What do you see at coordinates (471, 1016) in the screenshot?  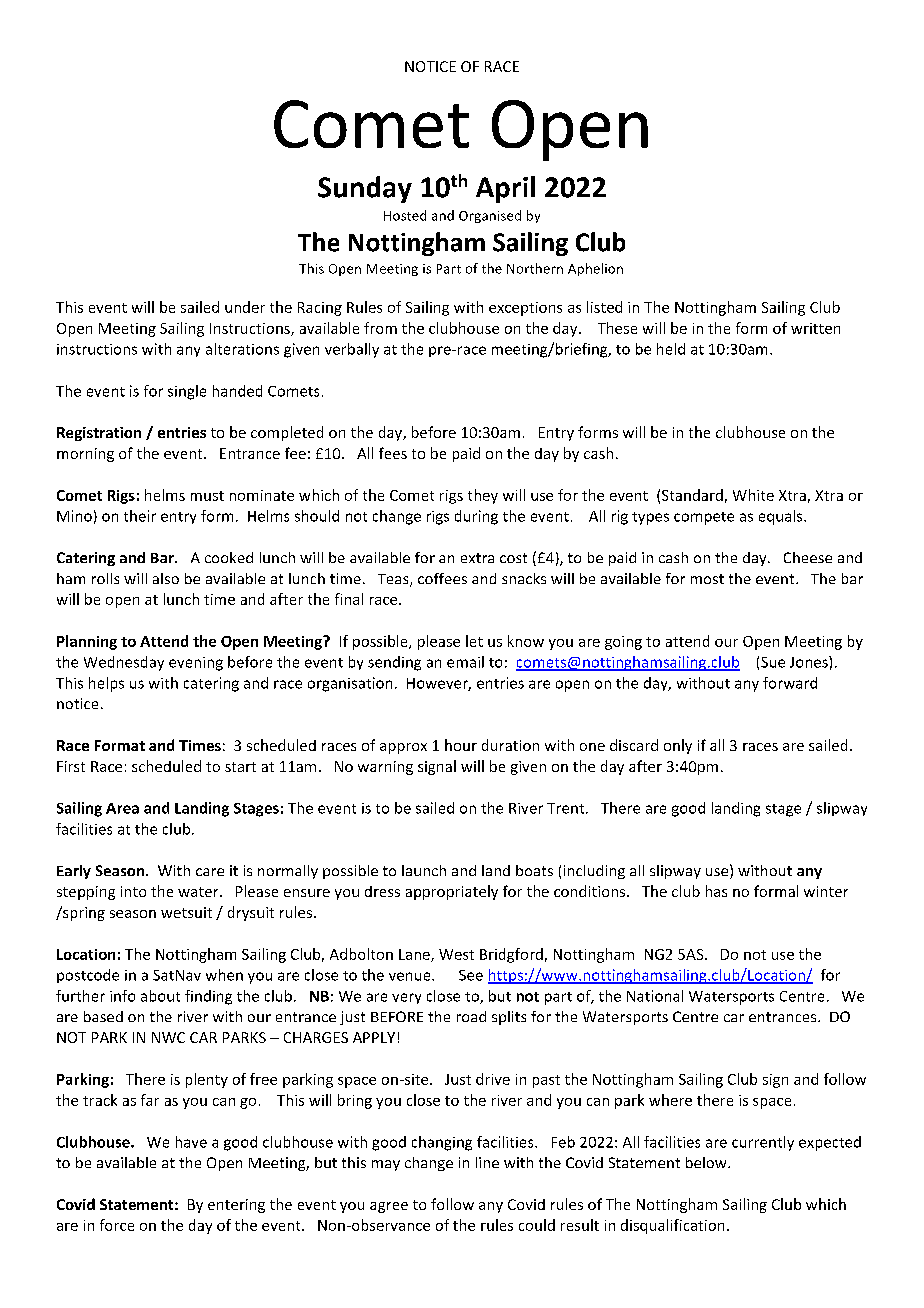 I see `road` at bounding box center [471, 1016].
